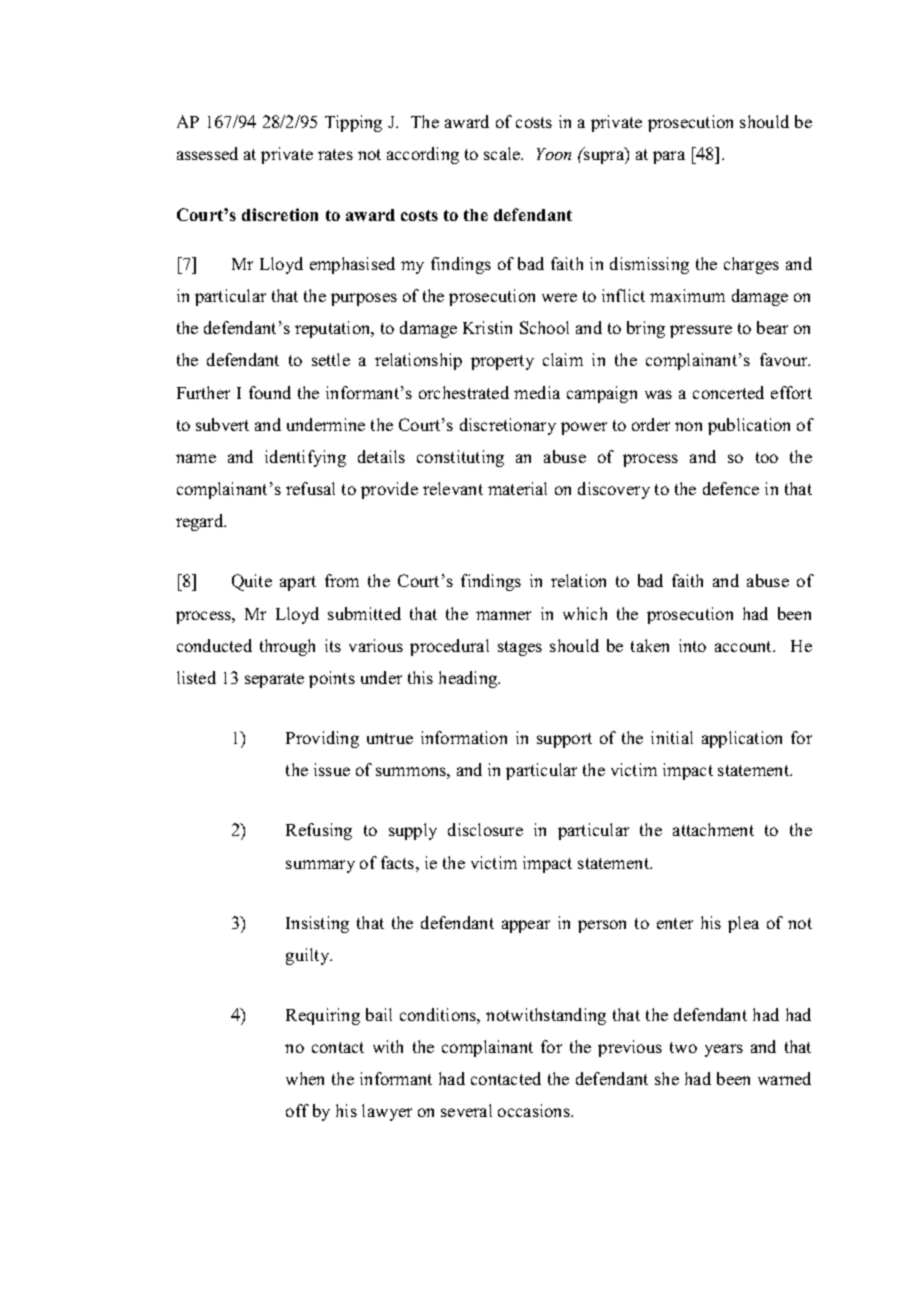  What do you see at coordinates (466, 1110) in the image?
I see `several` at bounding box center [466, 1110].
